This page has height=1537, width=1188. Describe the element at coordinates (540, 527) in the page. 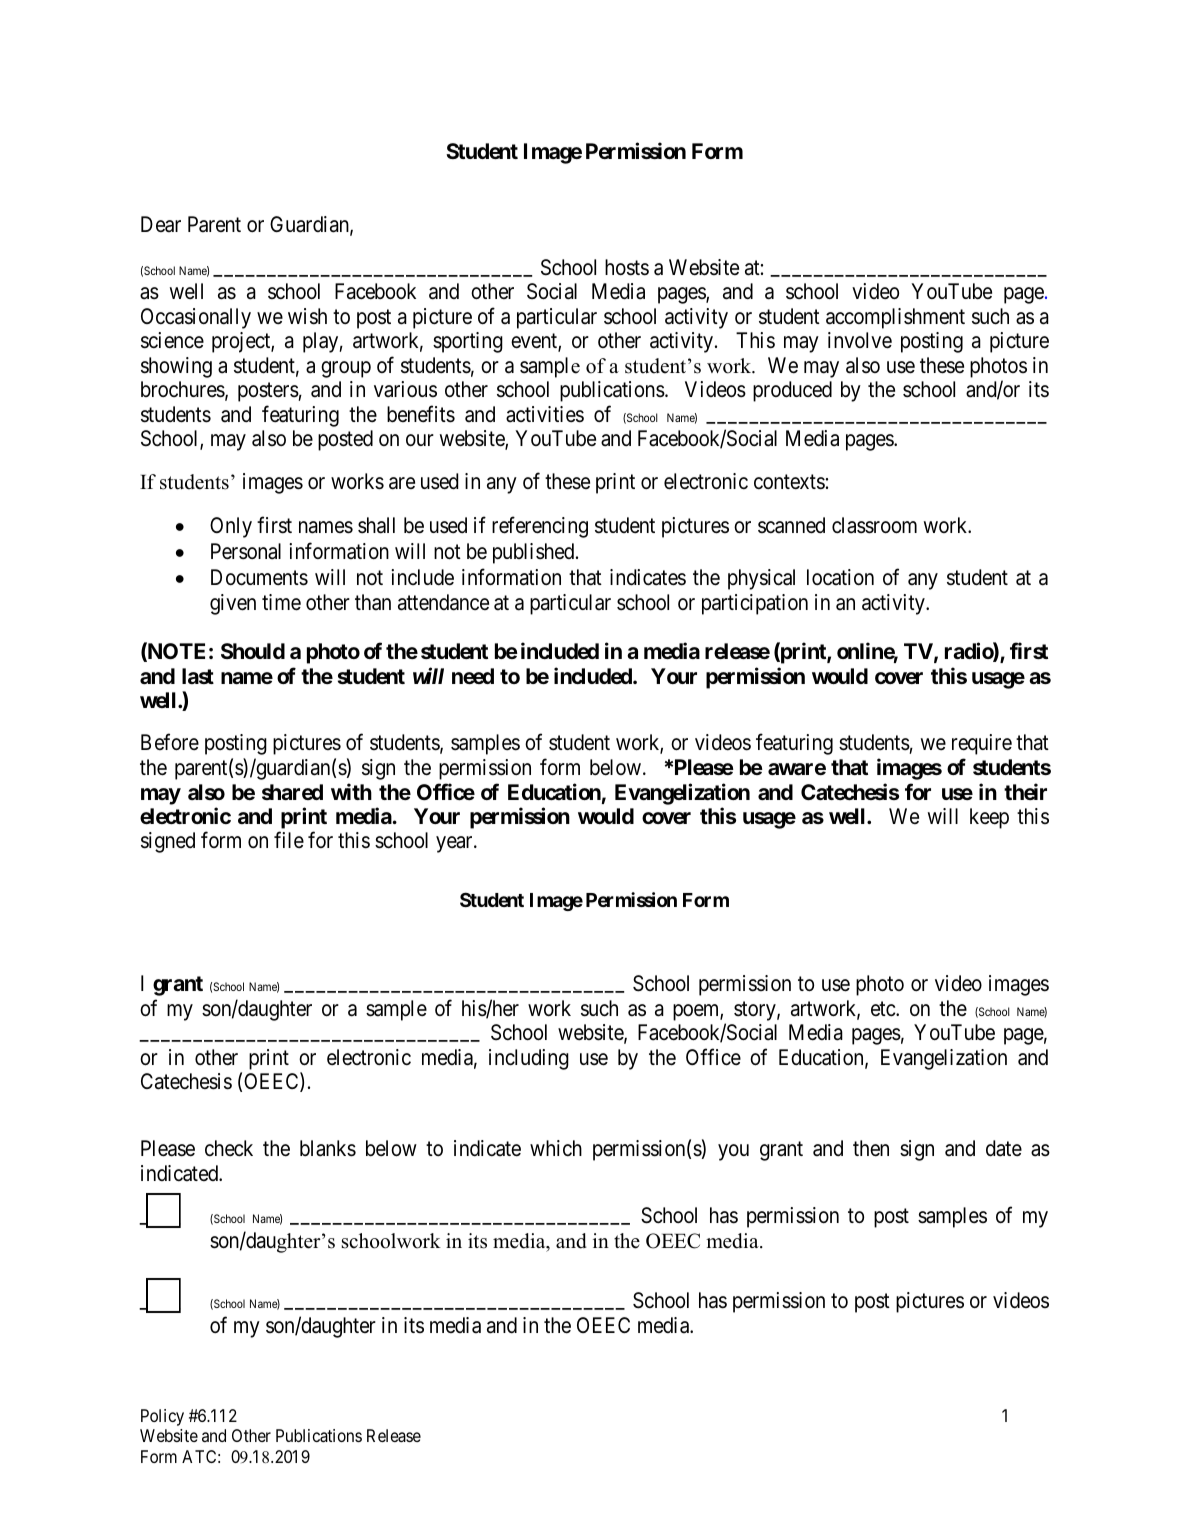

I see `referencing` at that location.
